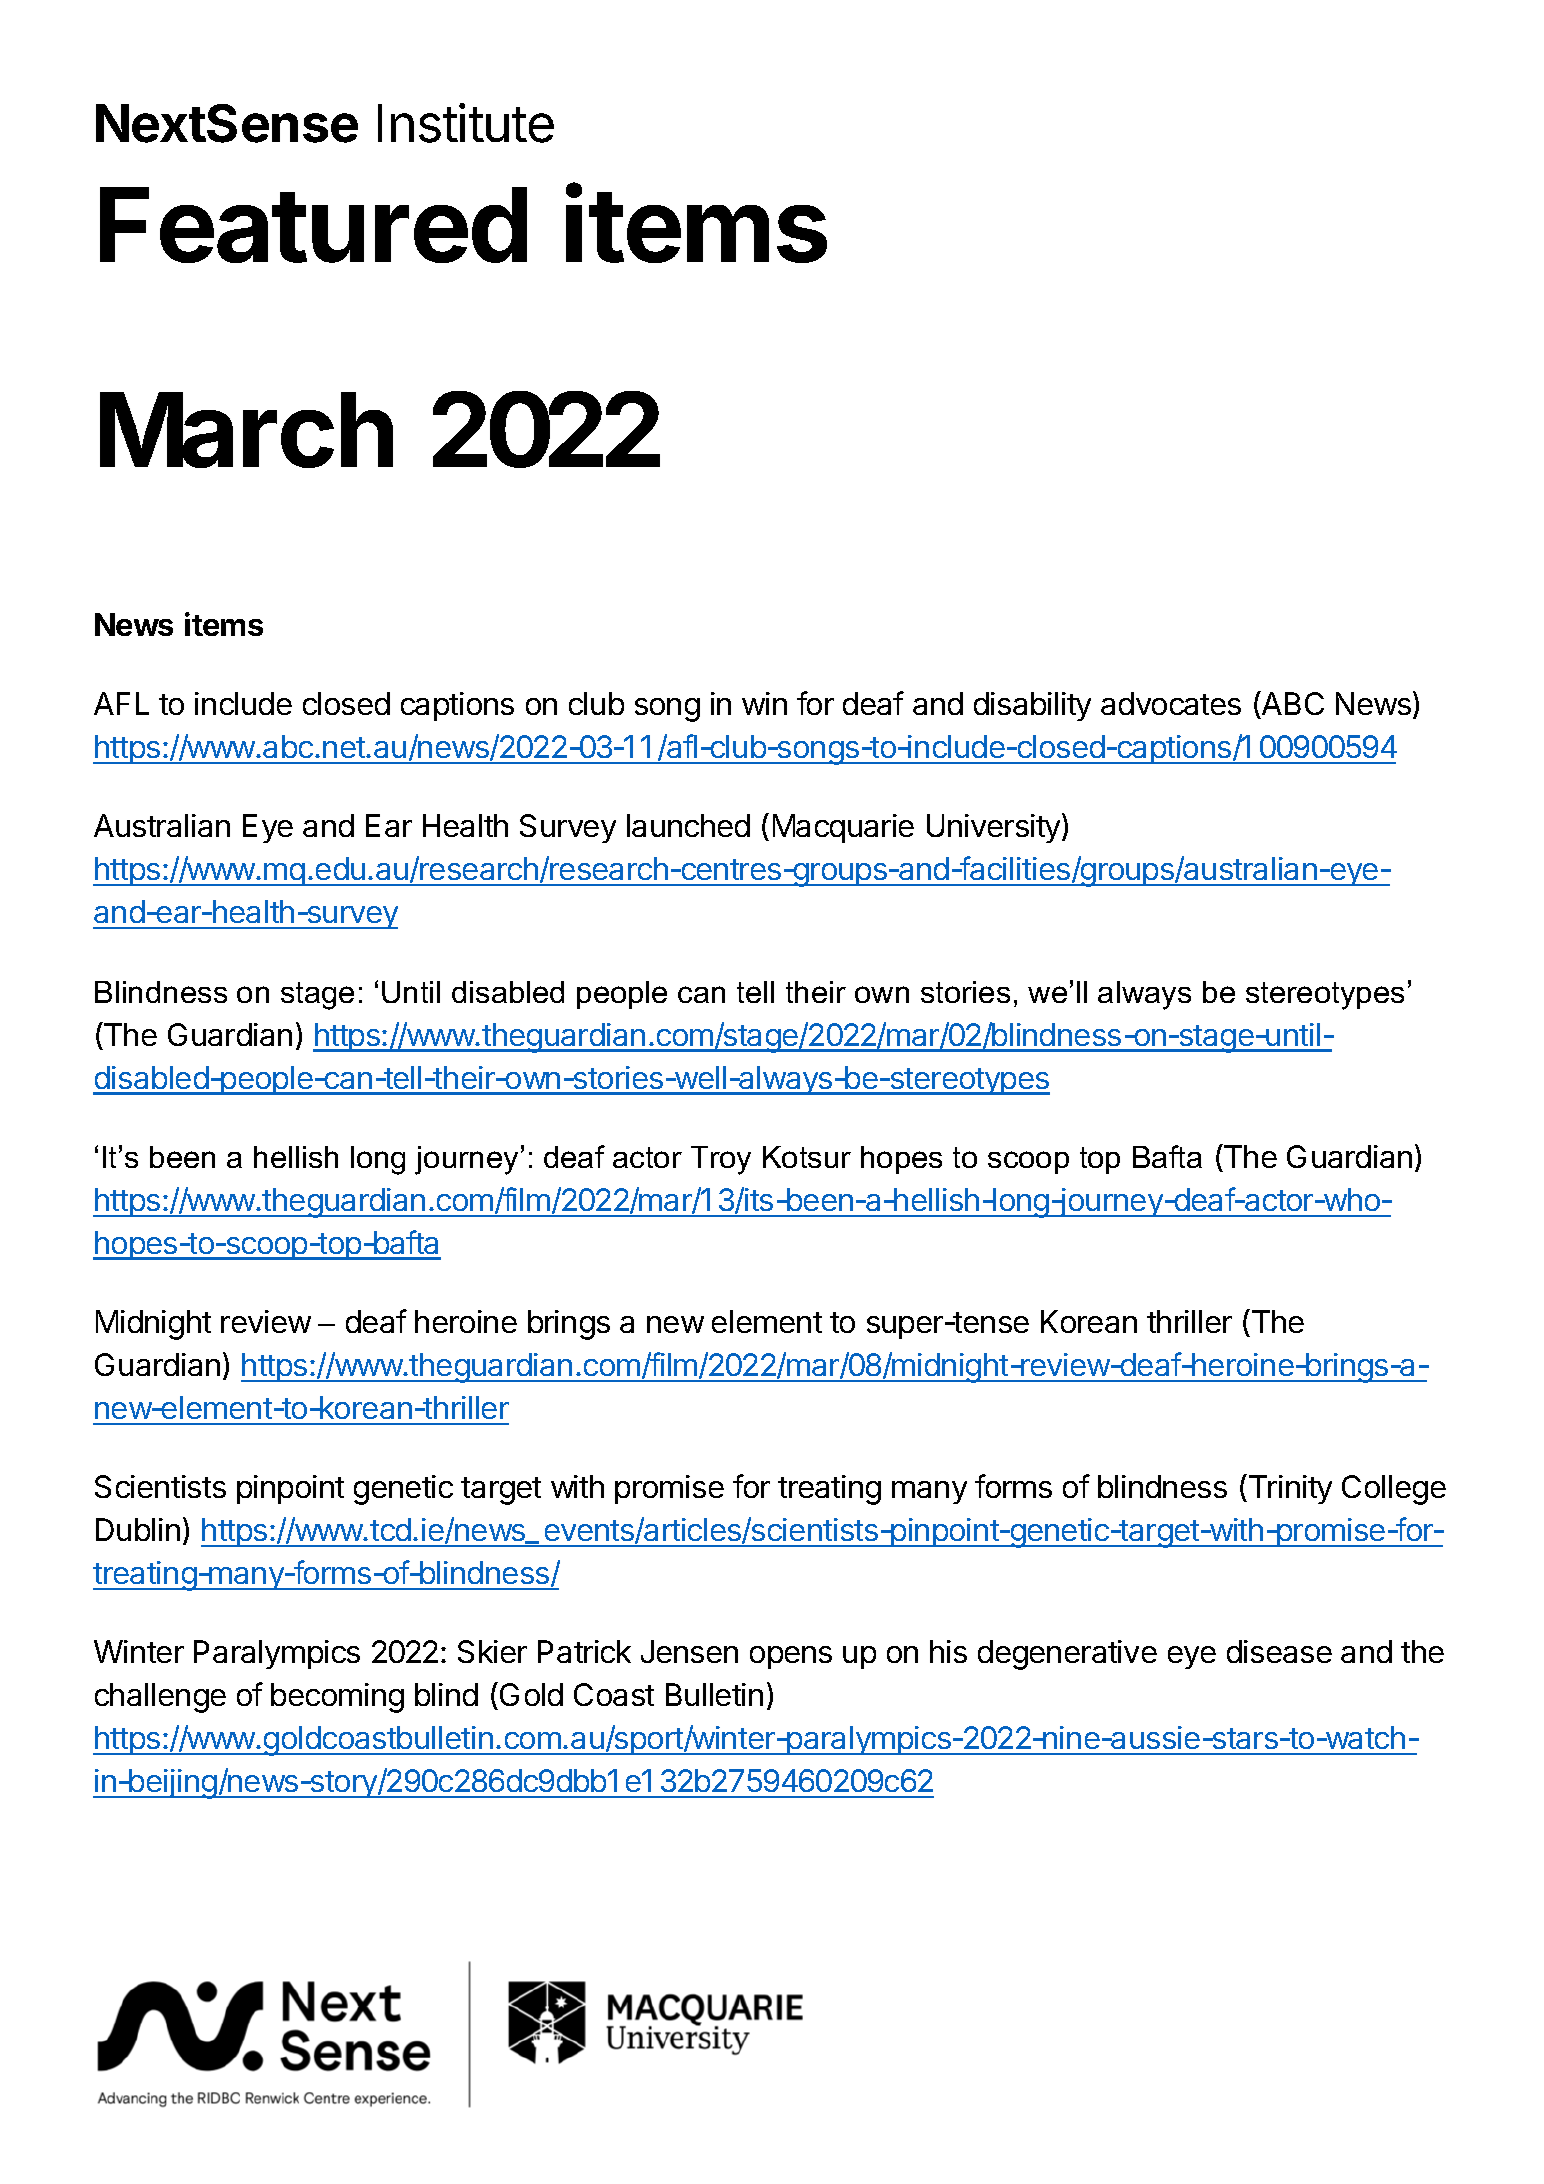 Image resolution: width=1544 pixels, height=2184 pixels. I want to click on becoming, so click(337, 1698).
